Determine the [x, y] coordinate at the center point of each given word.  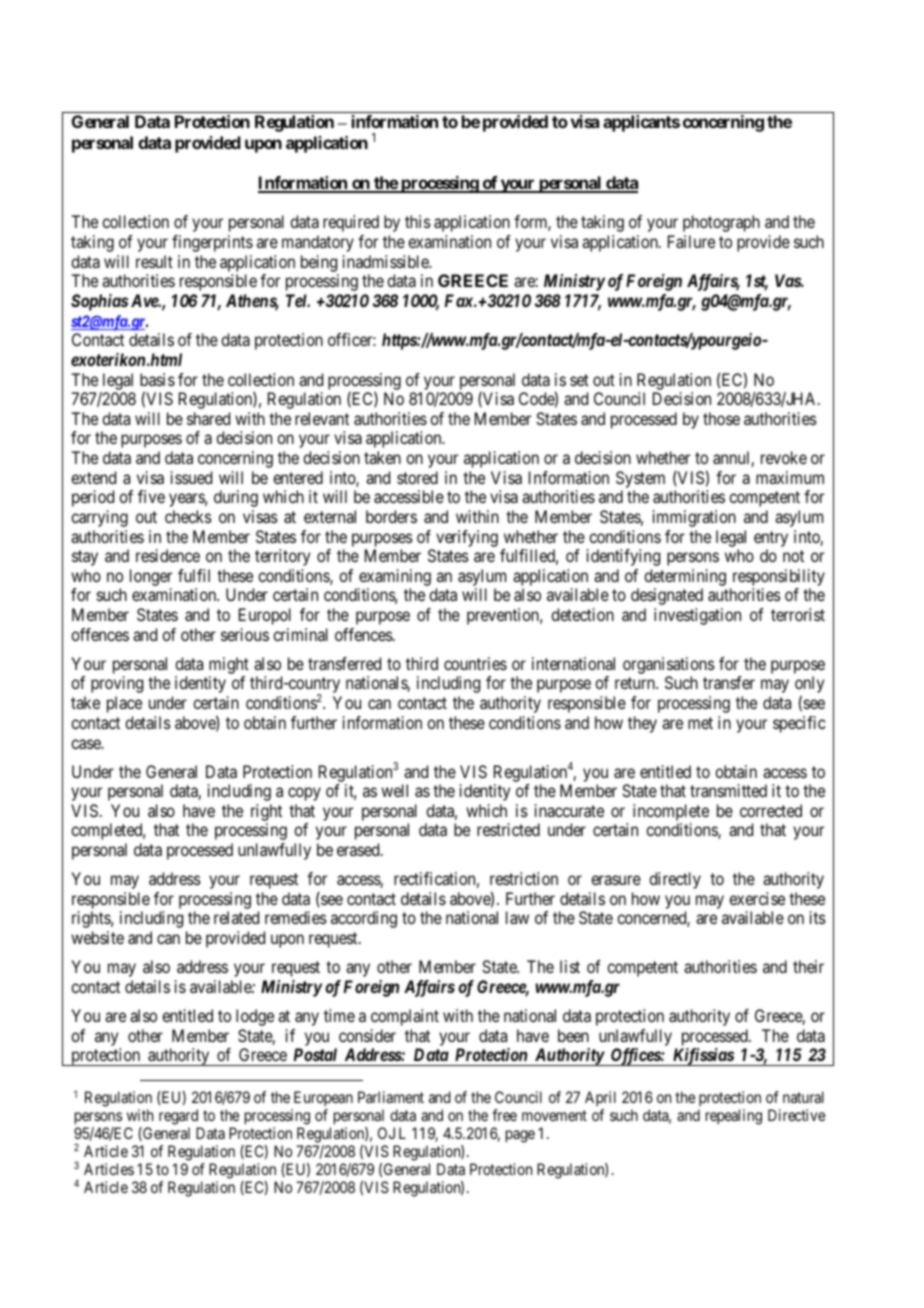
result [154, 261]
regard [178, 1117]
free [504, 1115]
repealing [734, 1117]
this [418, 221]
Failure [691, 241]
